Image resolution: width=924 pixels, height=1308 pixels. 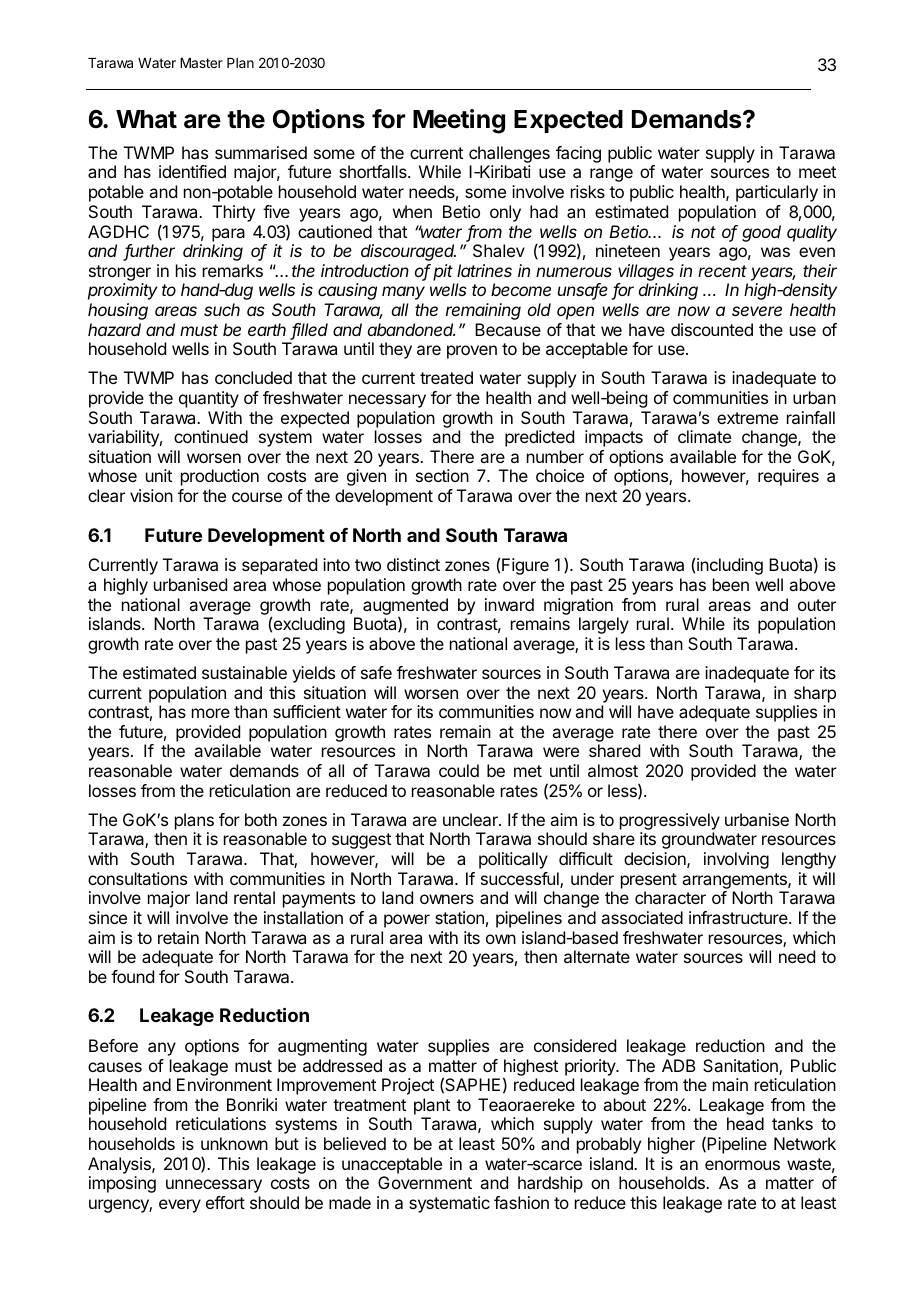 What do you see at coordinates (211, 436) in the screenshot?
I see `continued` at bounding box center [211, 436].
